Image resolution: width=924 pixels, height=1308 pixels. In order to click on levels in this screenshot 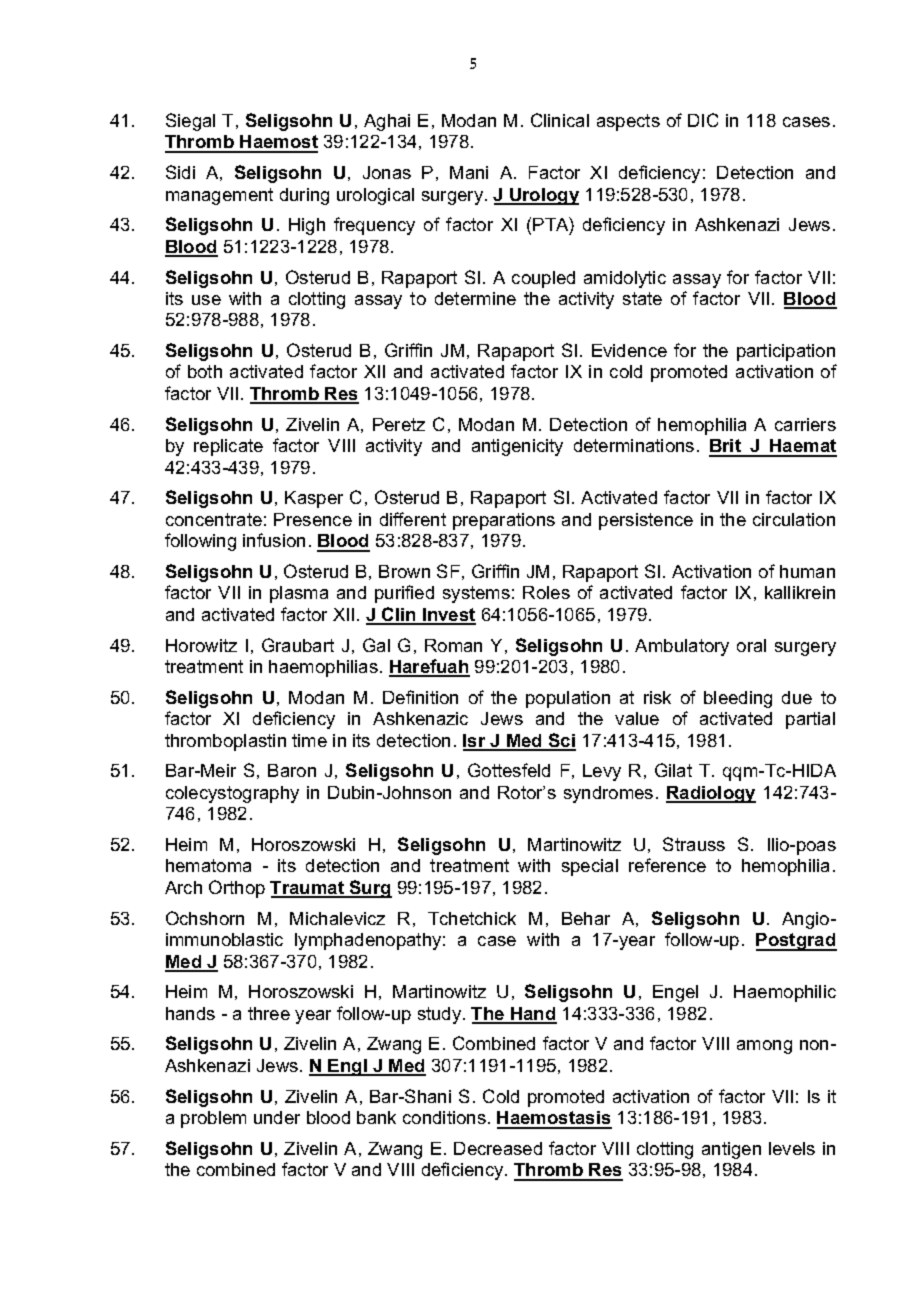, I will do `click(792, 1148)`.
